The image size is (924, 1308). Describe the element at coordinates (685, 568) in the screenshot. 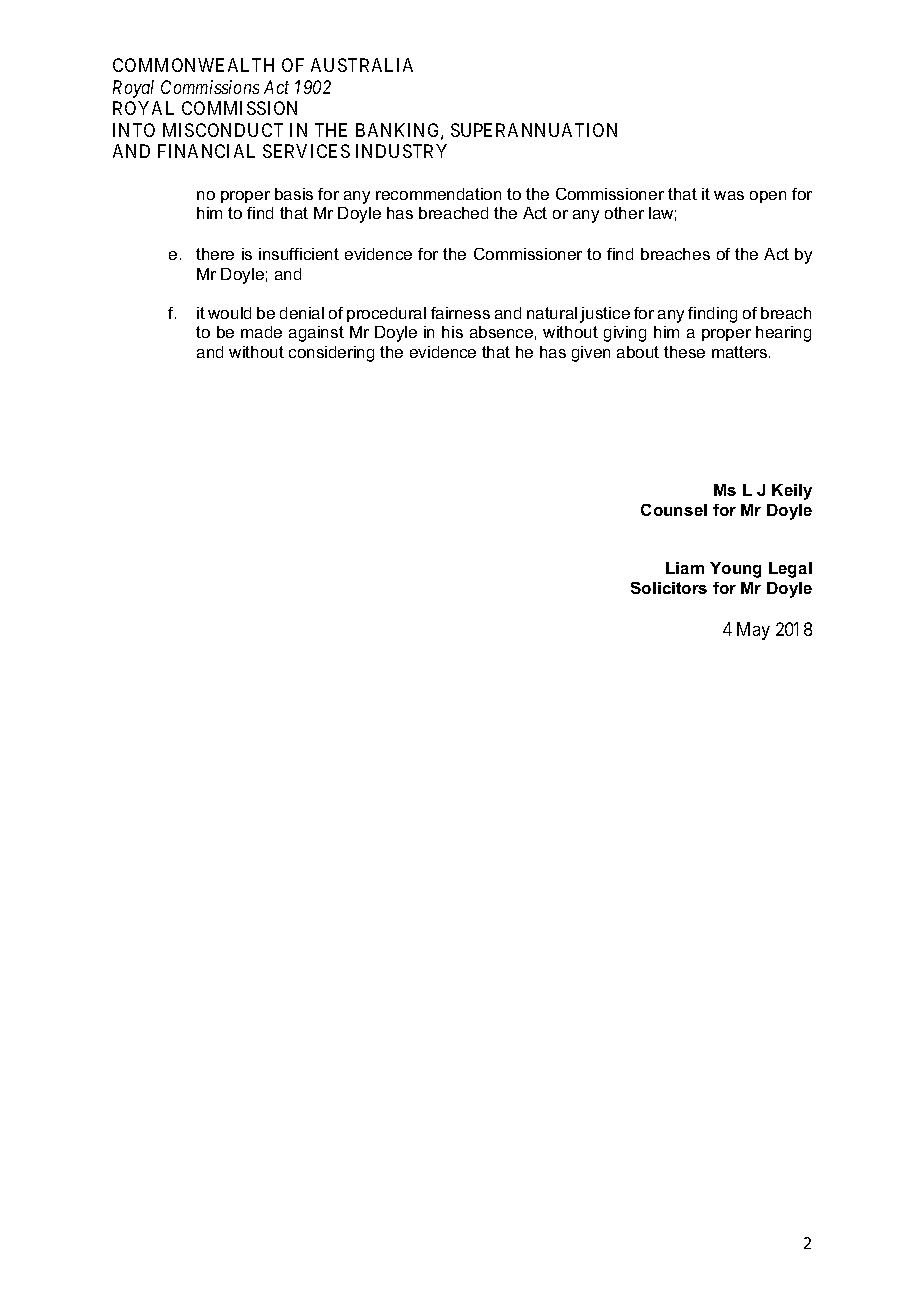

I see `Liam` at that location.
